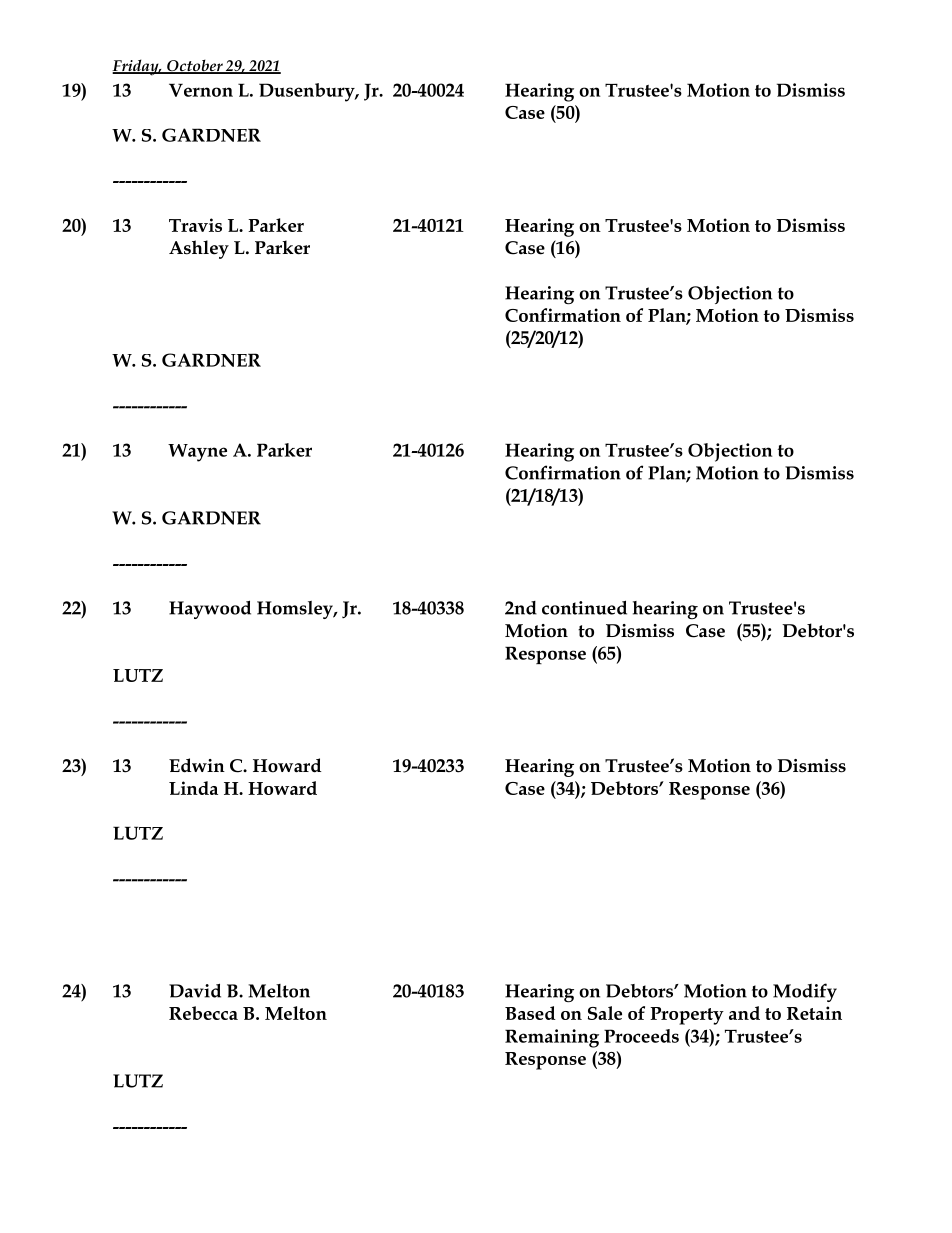  I want to click on continued, so click(584, 607).
